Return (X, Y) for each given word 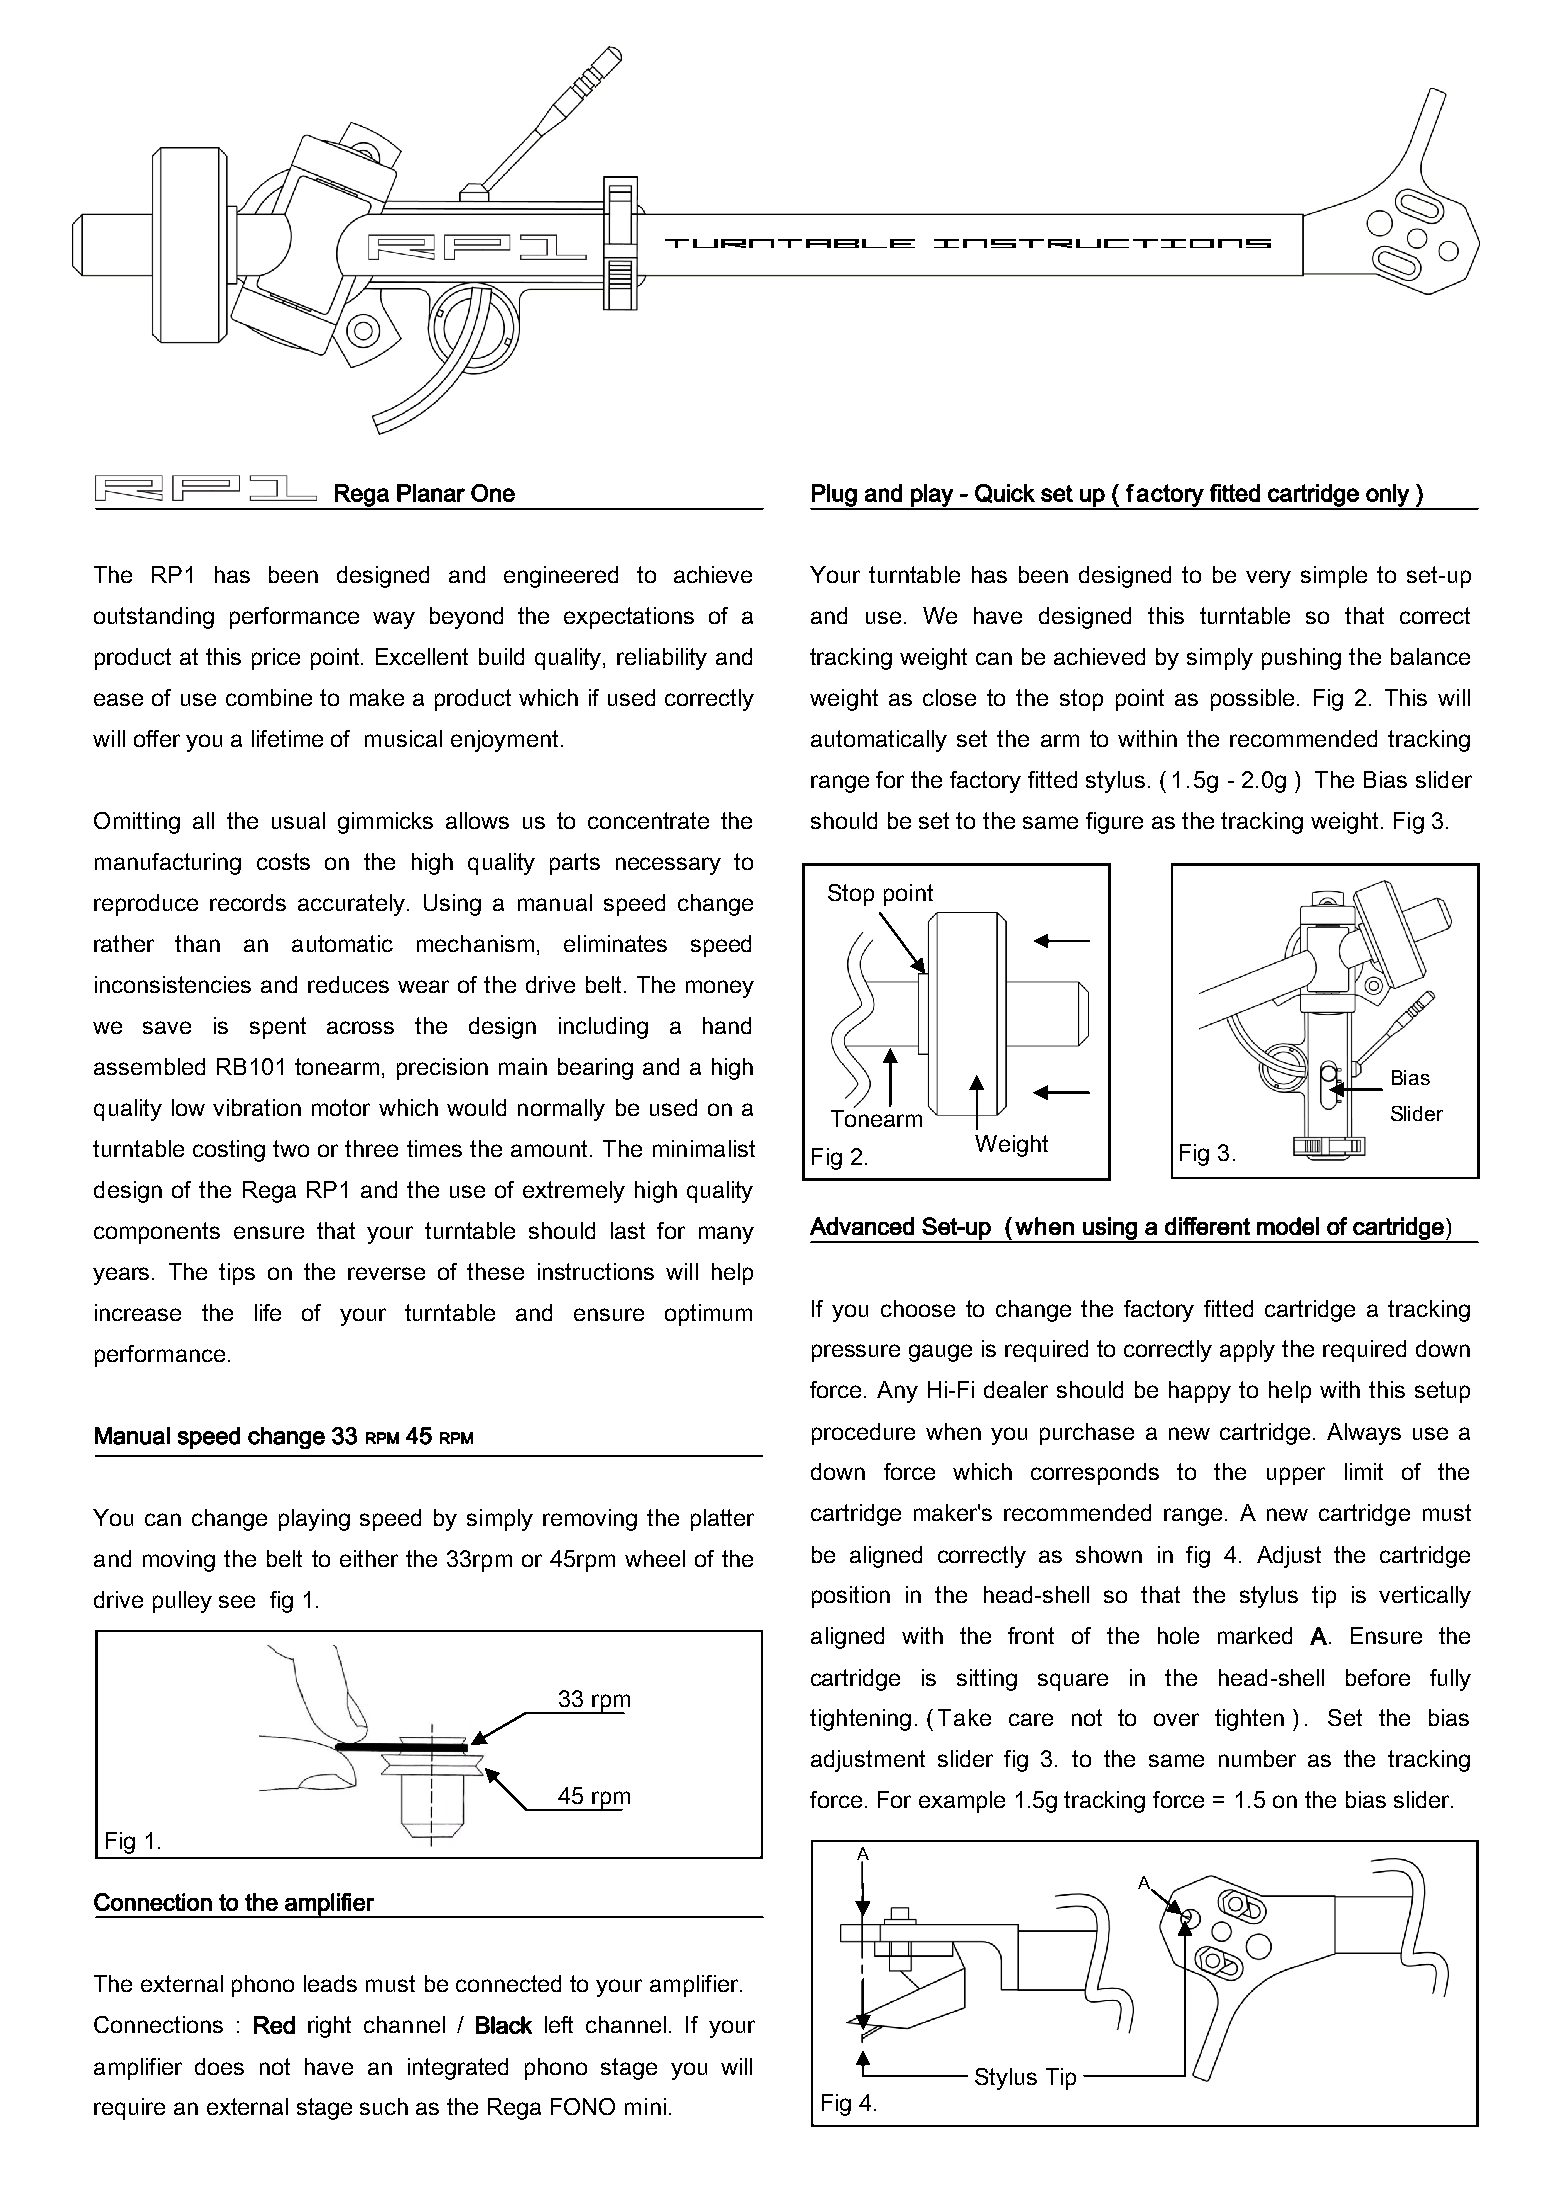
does (219, 2066)
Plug (834, 496)
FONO (583, 2106)
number (1257, 1758)
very (1268, 579)
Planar (431, 493)
